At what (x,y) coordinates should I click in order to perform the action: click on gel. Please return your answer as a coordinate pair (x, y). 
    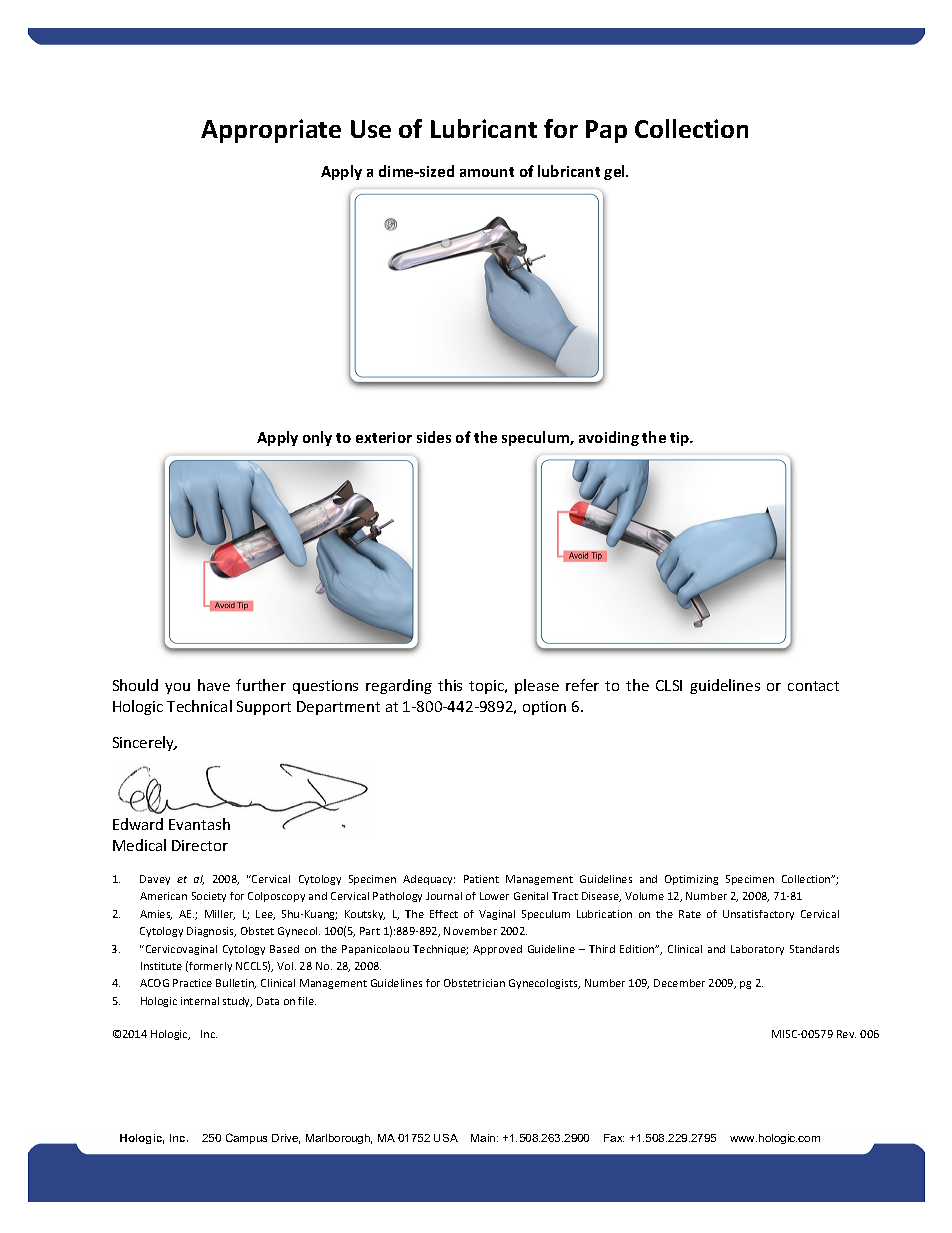
    Looking at the image, I should click on (615, 172).
